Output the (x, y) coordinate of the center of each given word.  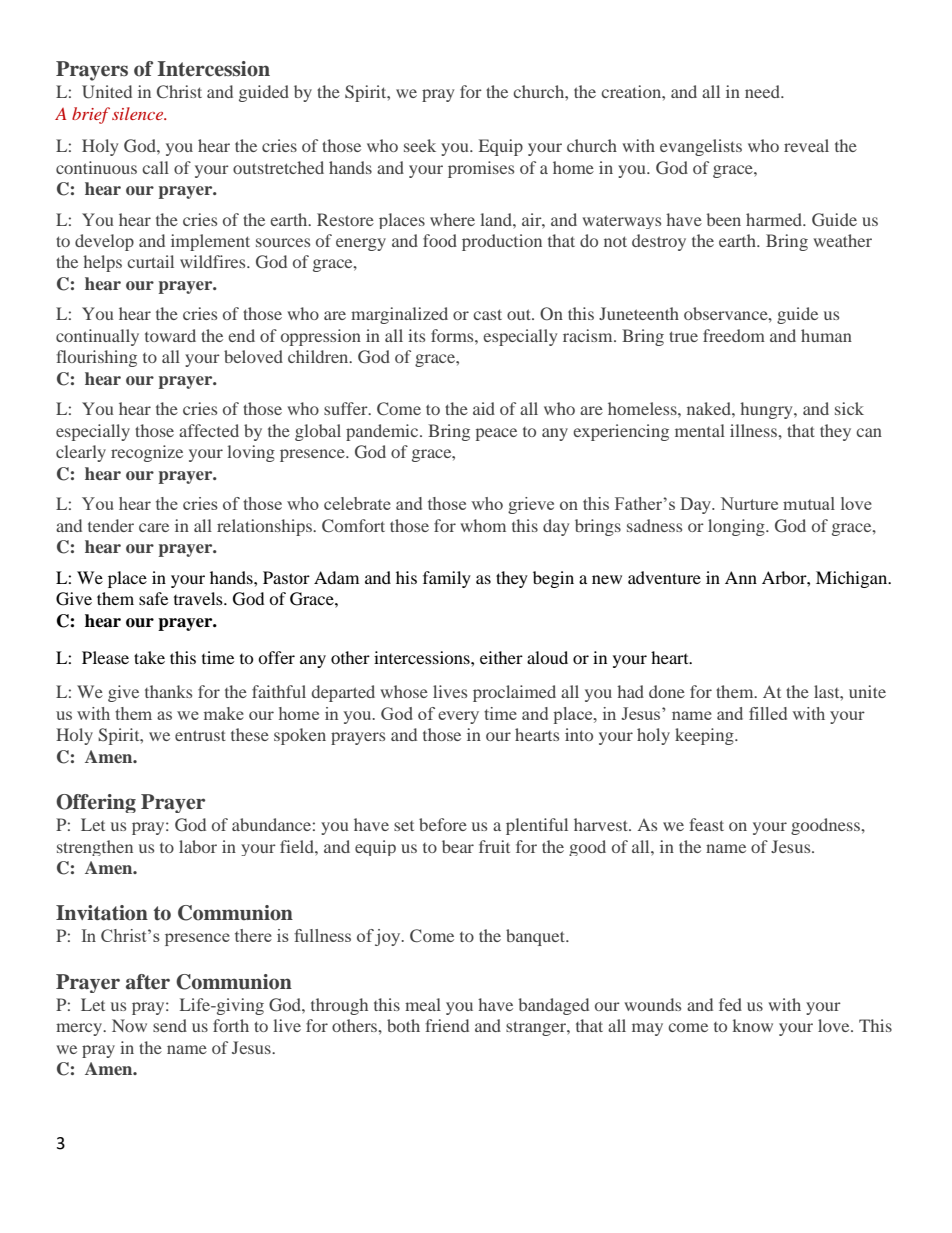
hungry (767, 410)
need (763, 91)
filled (768, 713)
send (170, 1025)
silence (139, 113)
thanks (168, 691)
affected (209, 430)
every (458, 717)
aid (484, 408)
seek (420, 145)
